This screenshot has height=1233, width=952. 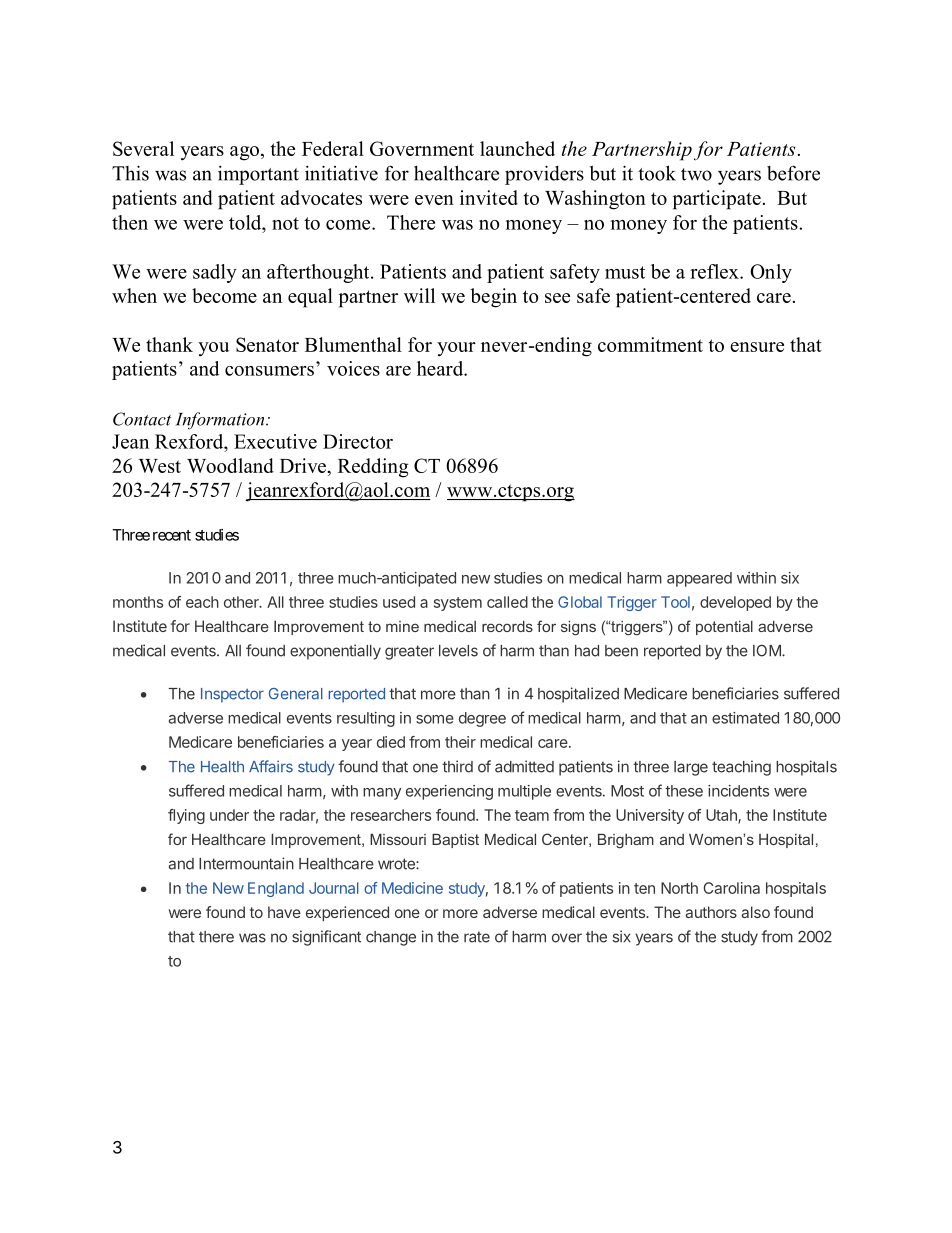 What do you see at coordinates (699, 579) in the screenshot?
I see `appeared` at bounding box center [699, 579].
